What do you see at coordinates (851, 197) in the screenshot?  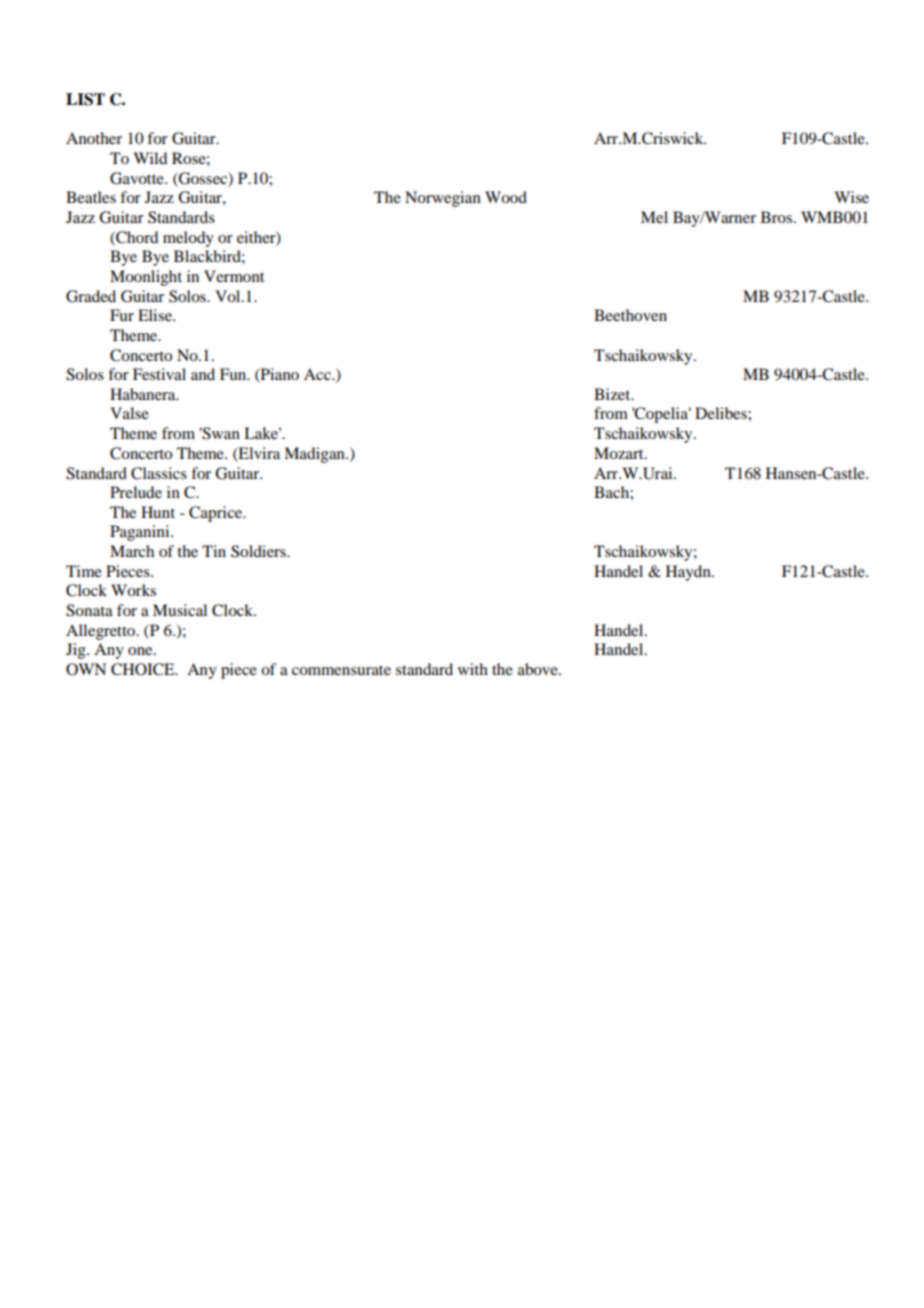 I see `Wise` at bounding box center [851, 197].
